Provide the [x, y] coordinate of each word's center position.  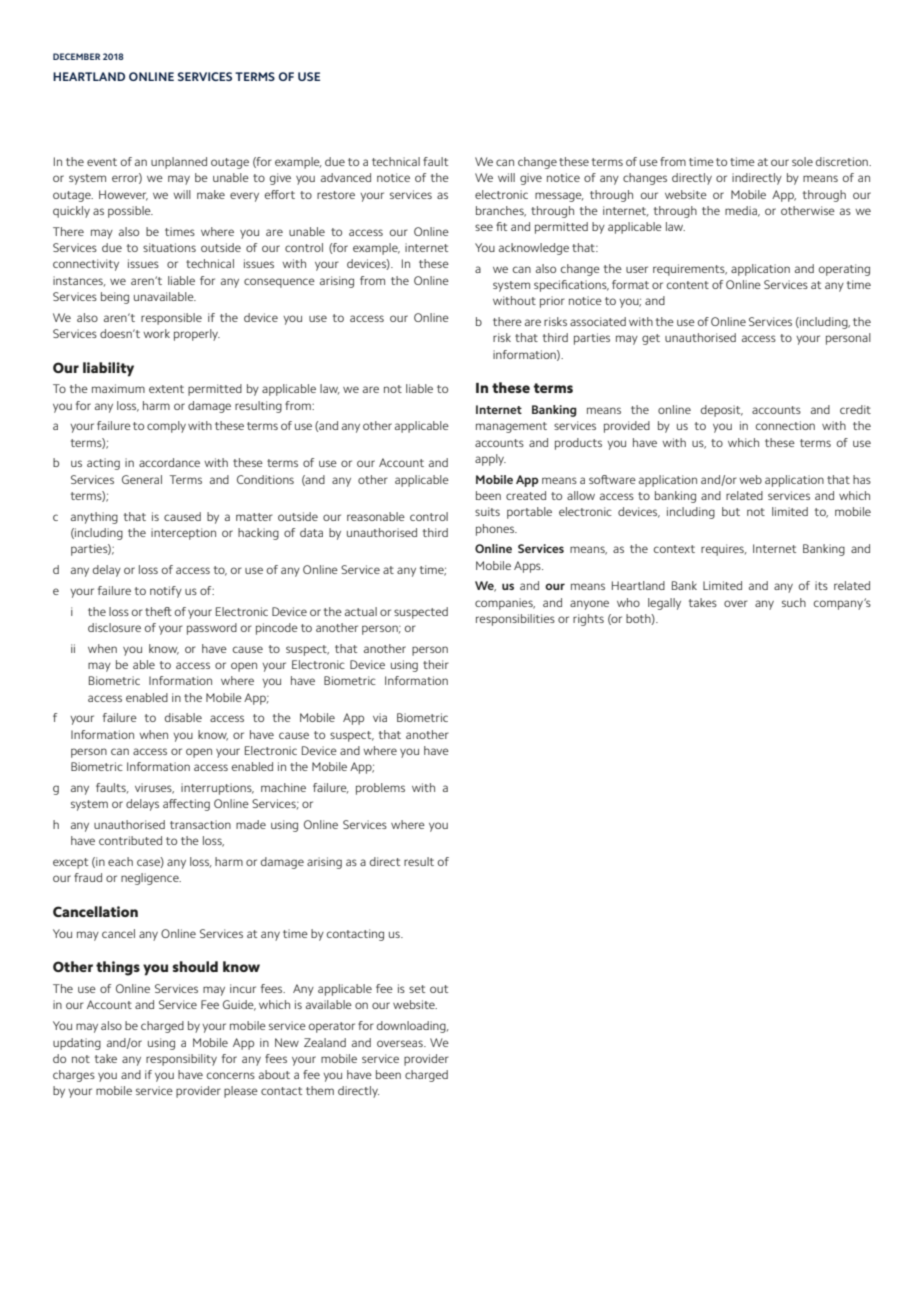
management [511, 427]
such [794, 602]
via [380, 717]
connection [785, 425]
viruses [154, 788]
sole [802, 161]
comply [166, 427]
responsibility [181, 1060]
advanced [346, 177]
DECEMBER [76, 56]
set [417, 989]
